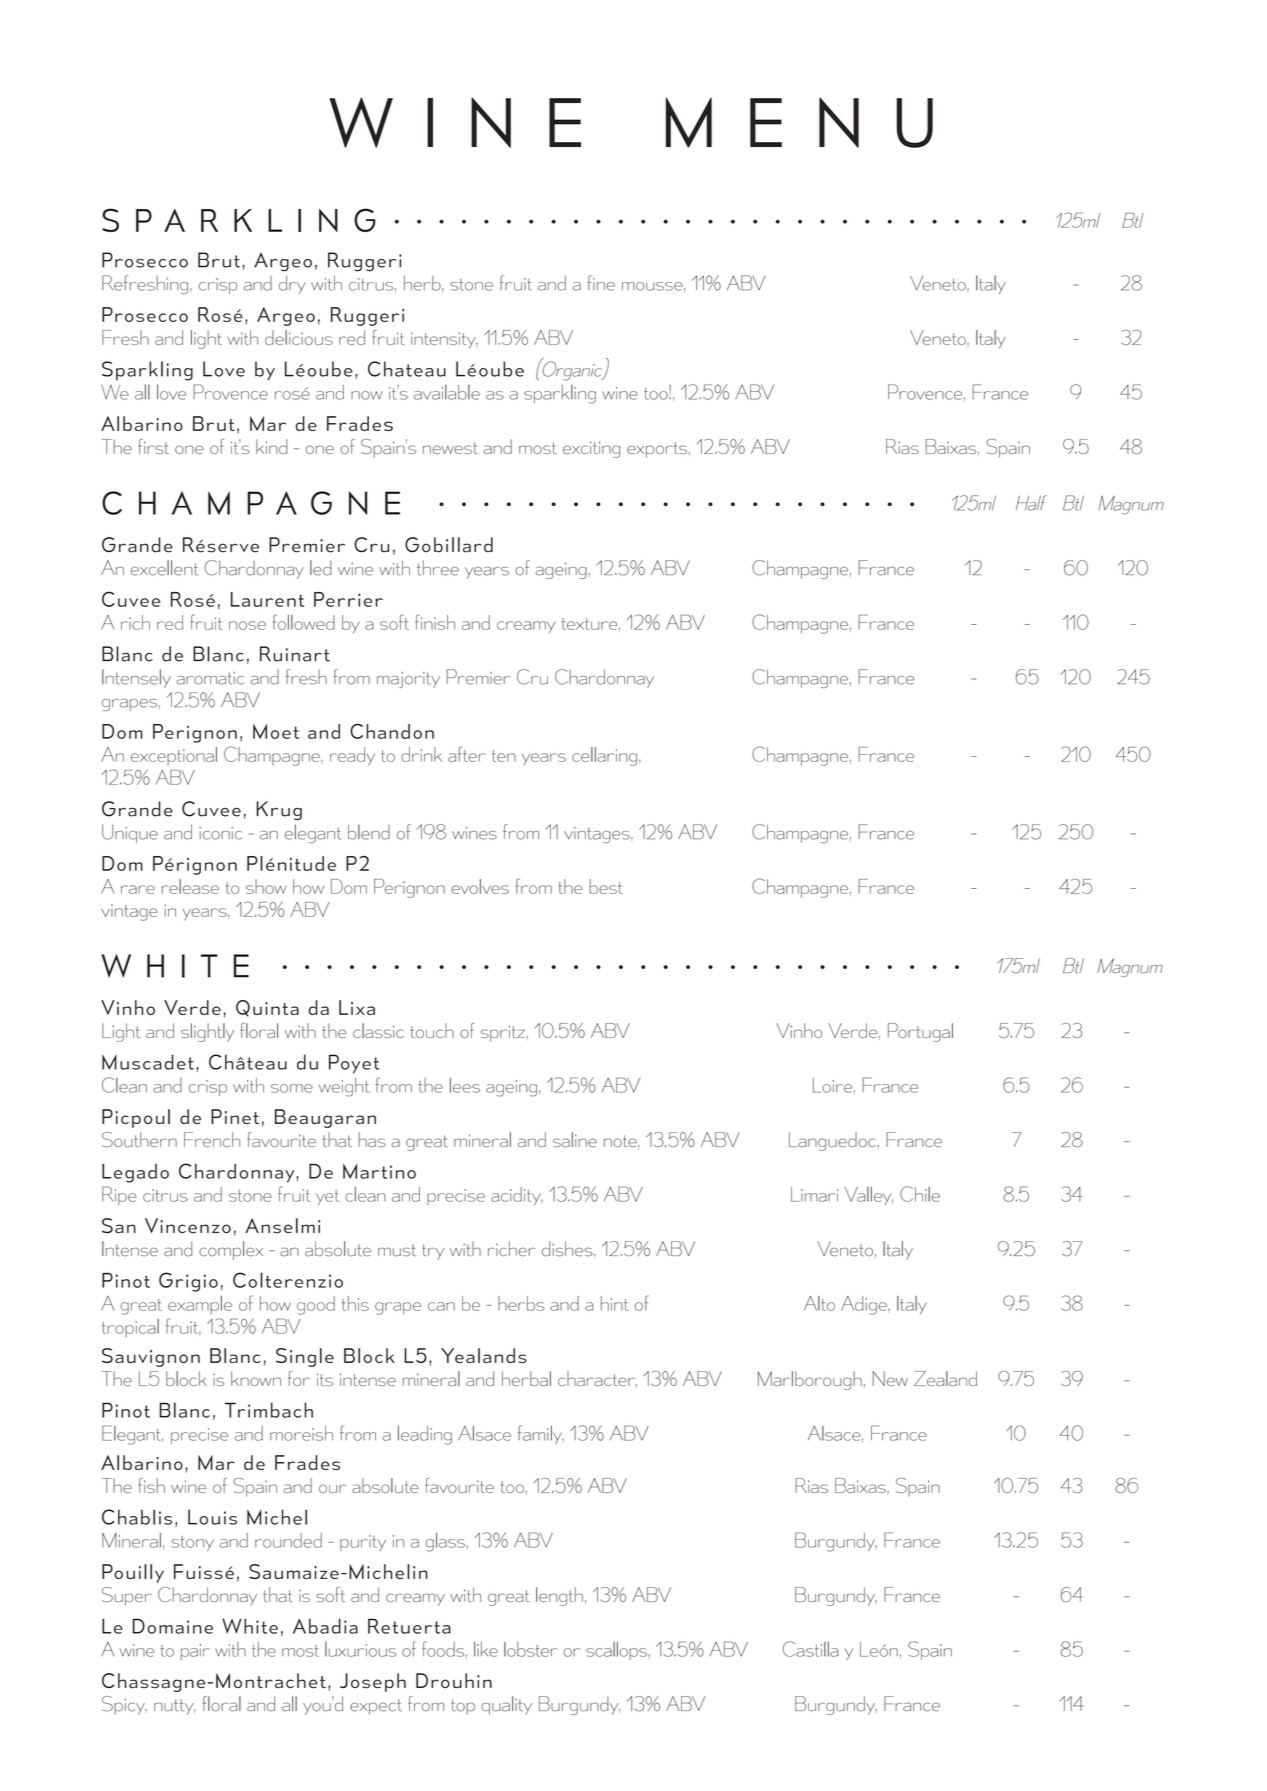  I want to click on fine, so click(601, 283).
